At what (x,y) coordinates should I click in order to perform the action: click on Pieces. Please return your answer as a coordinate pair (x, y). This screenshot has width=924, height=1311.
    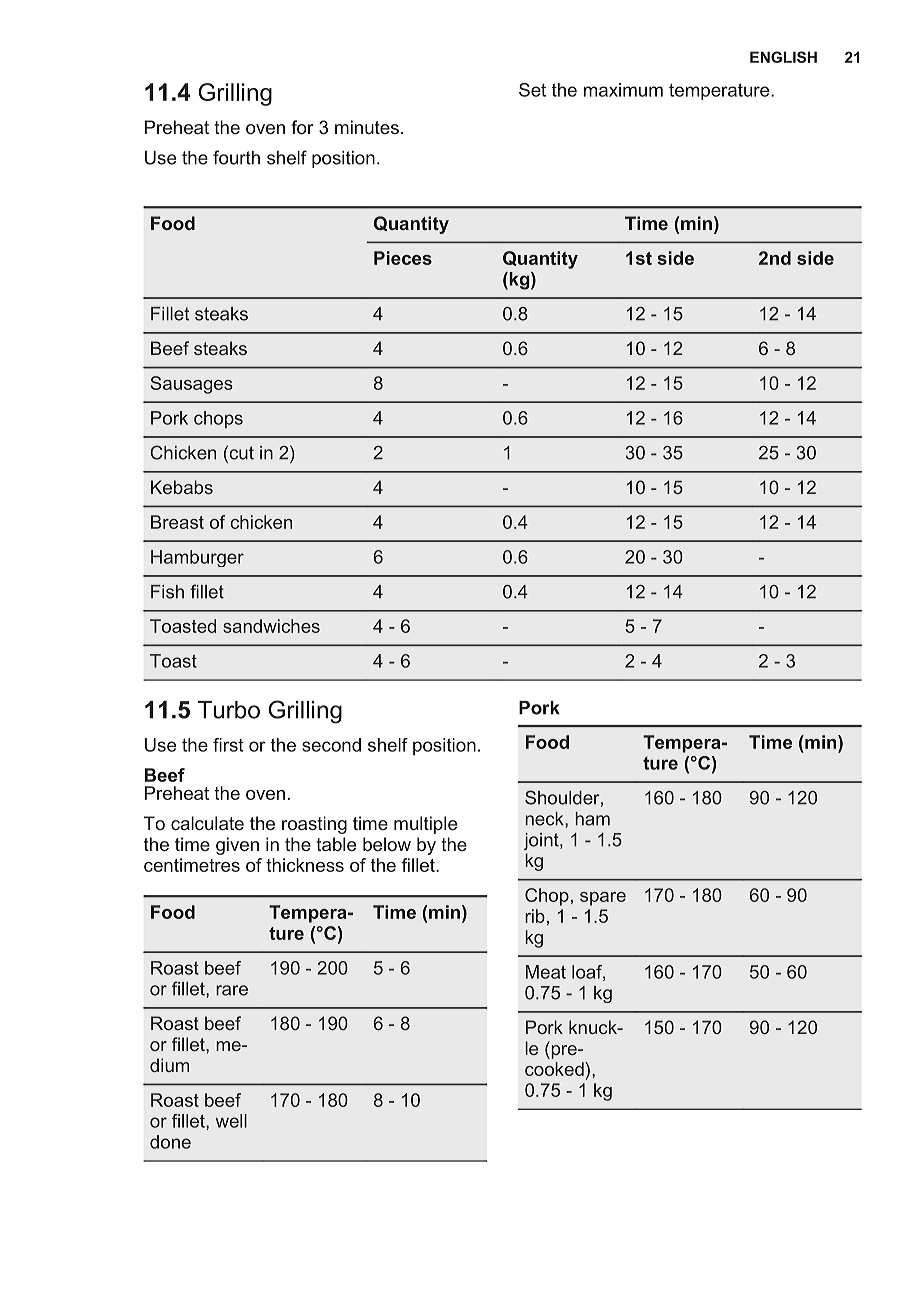
    Looking at the image, I should click on (403, 258).
